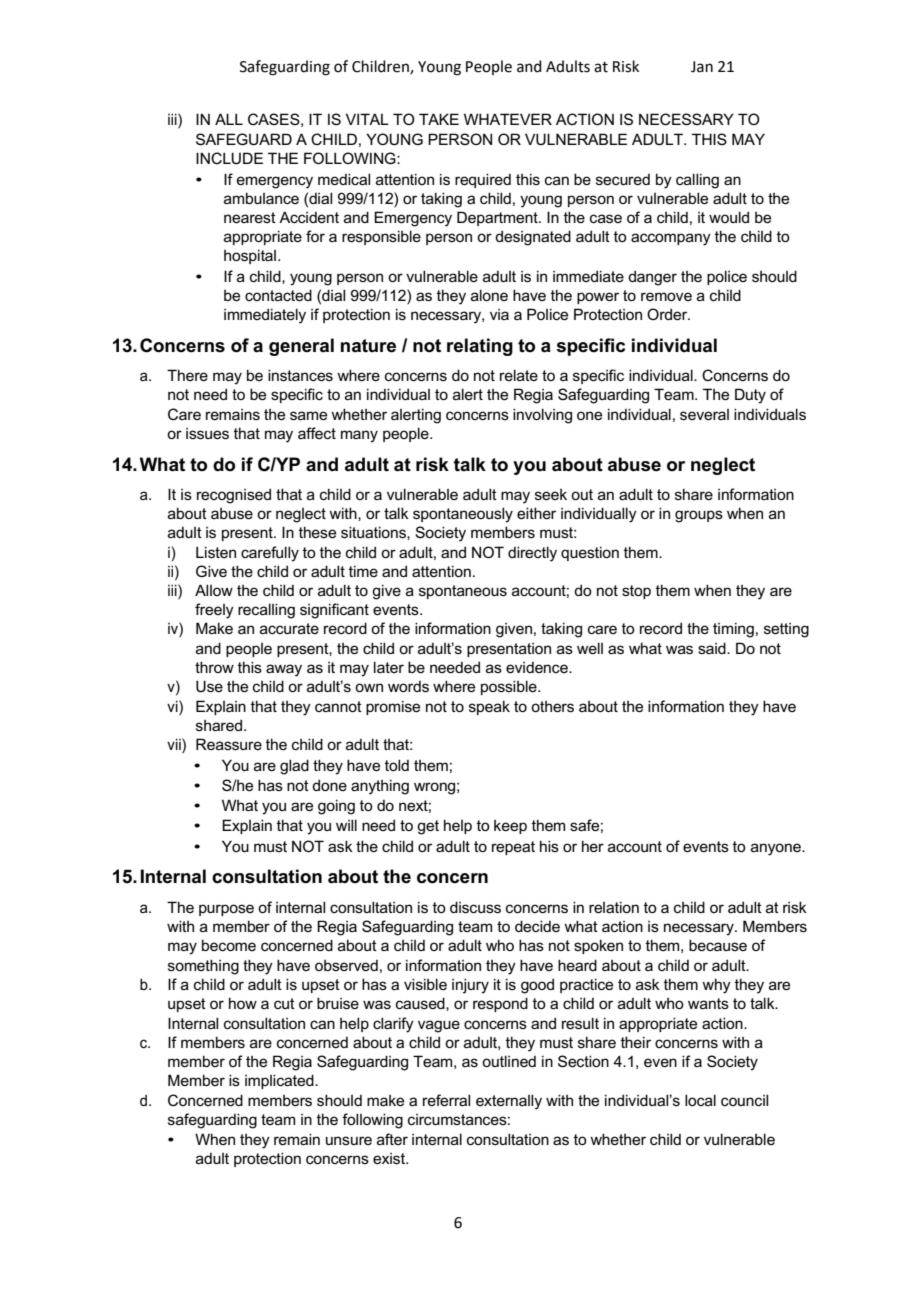 The height and width of the document is (1308, 924). I want to click on implicated, so click(280, 1081).
